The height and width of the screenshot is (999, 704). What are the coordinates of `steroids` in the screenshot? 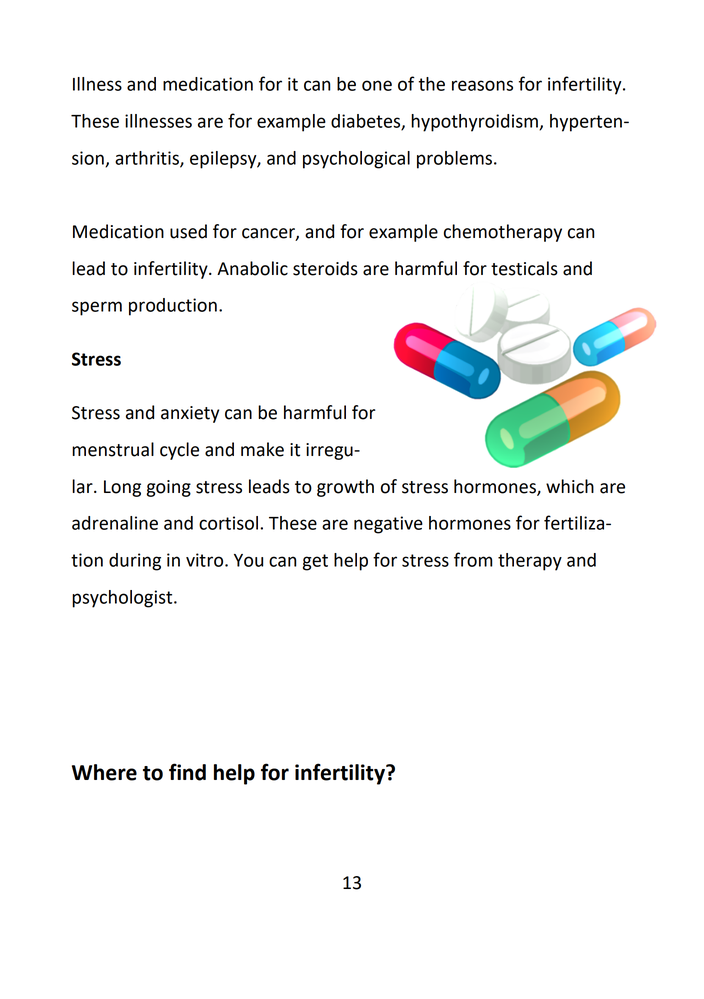 It's located at (325, 268).
